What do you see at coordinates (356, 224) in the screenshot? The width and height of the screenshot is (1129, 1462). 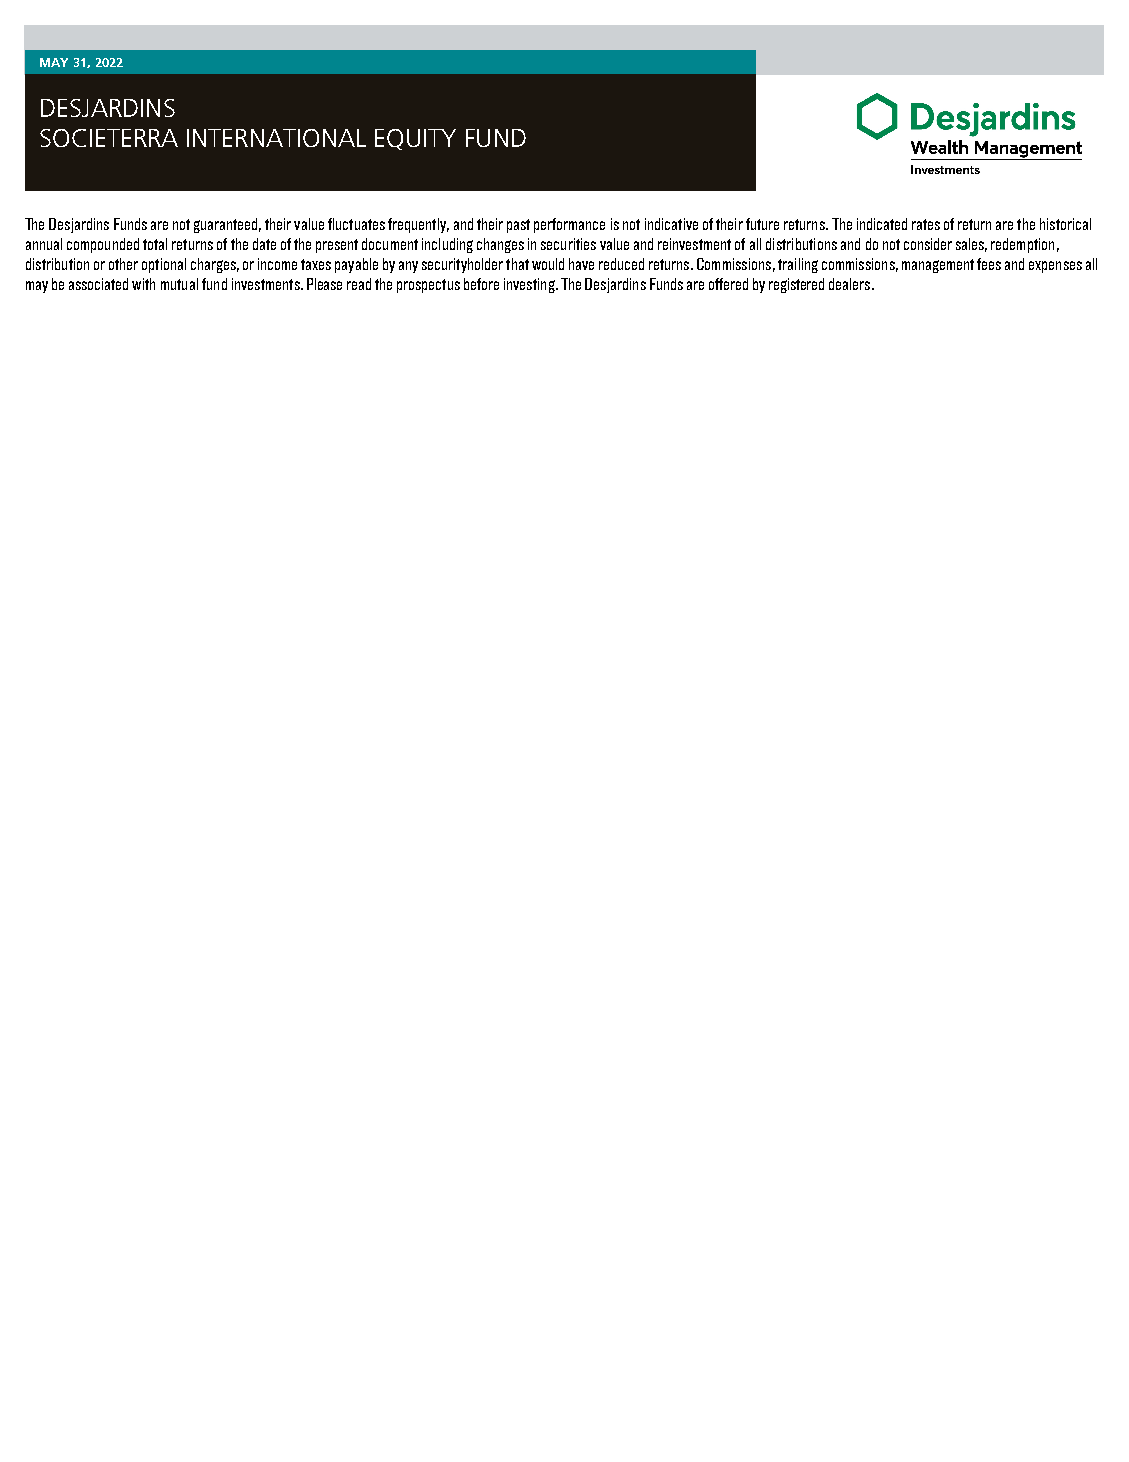 I see `fluctuates` at bounding box center [356, 224].
